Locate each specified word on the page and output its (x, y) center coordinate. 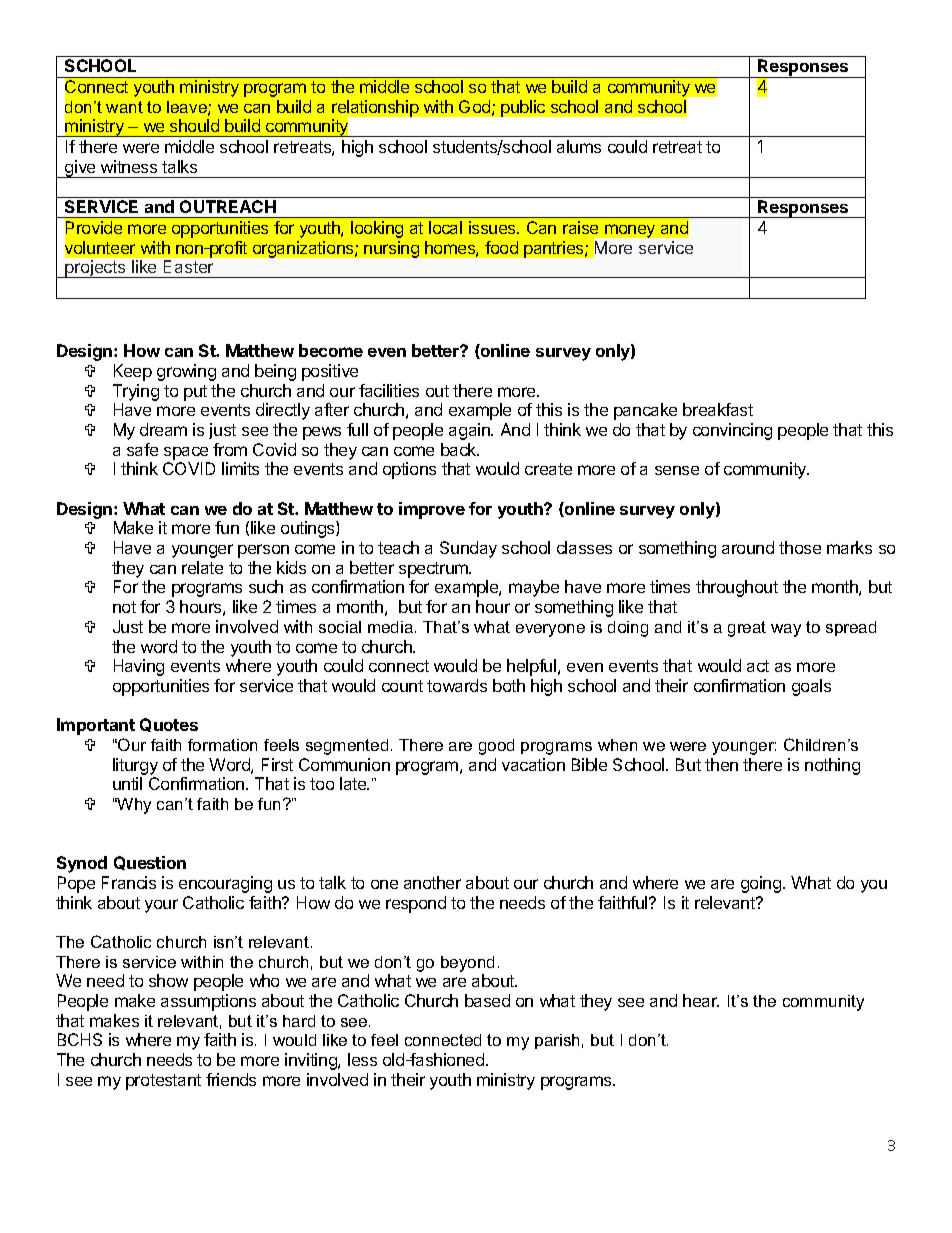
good (496, 747)
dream (163, 429)
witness (129, 166)
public (523, 108)
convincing (732, 431)
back (460, 449)
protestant (163, 1082)
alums (579, 146)
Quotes (169, 725)
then (721, 764)
